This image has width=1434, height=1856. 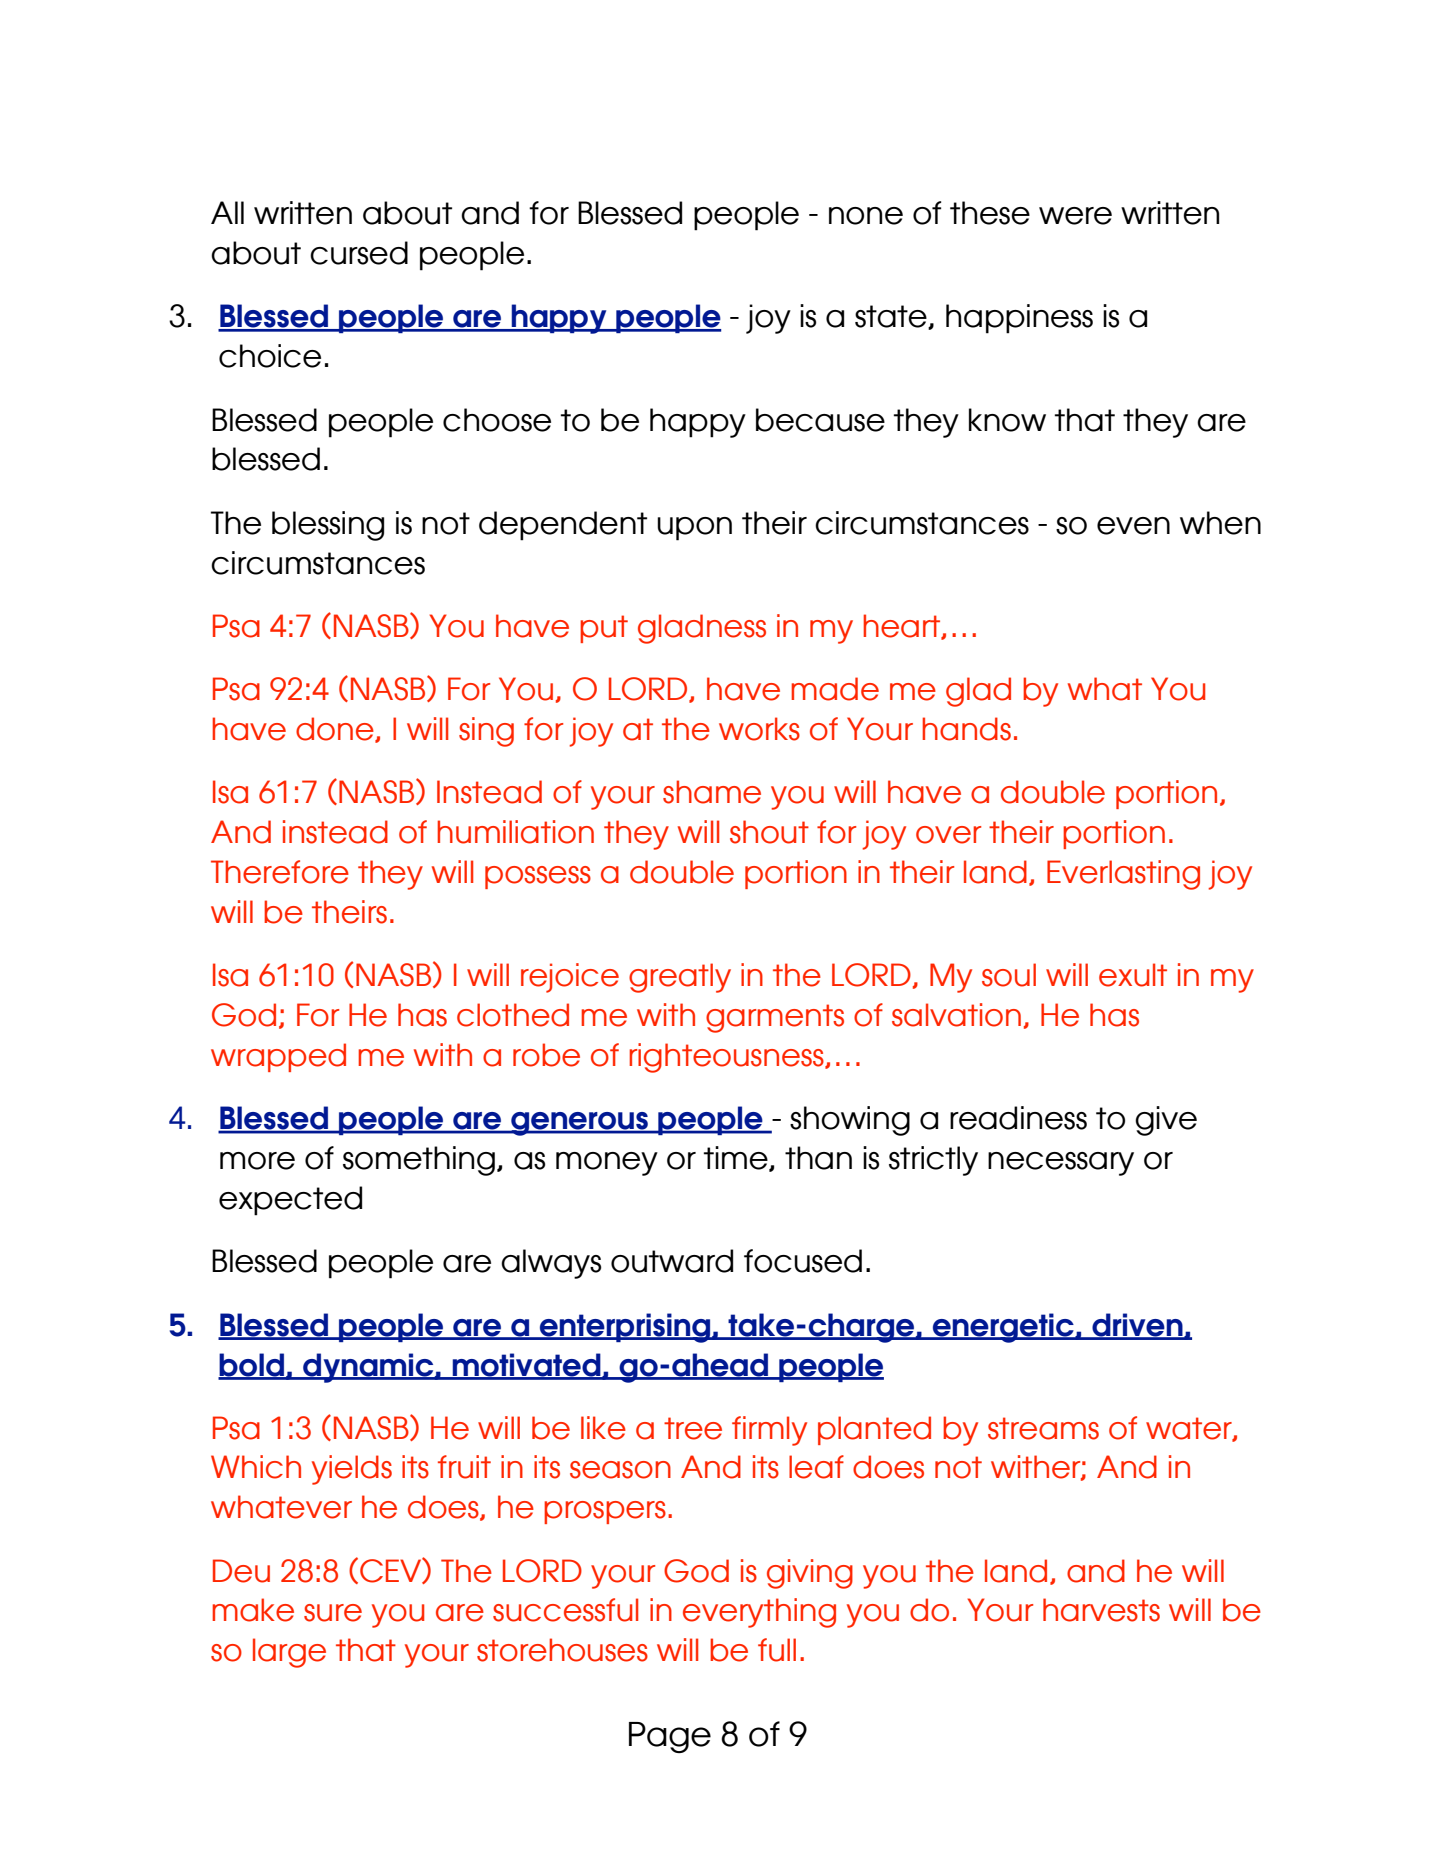 What do you see at coordinates (966, 729) in the image?
I see `hands` at bounding box center [966, 729].
